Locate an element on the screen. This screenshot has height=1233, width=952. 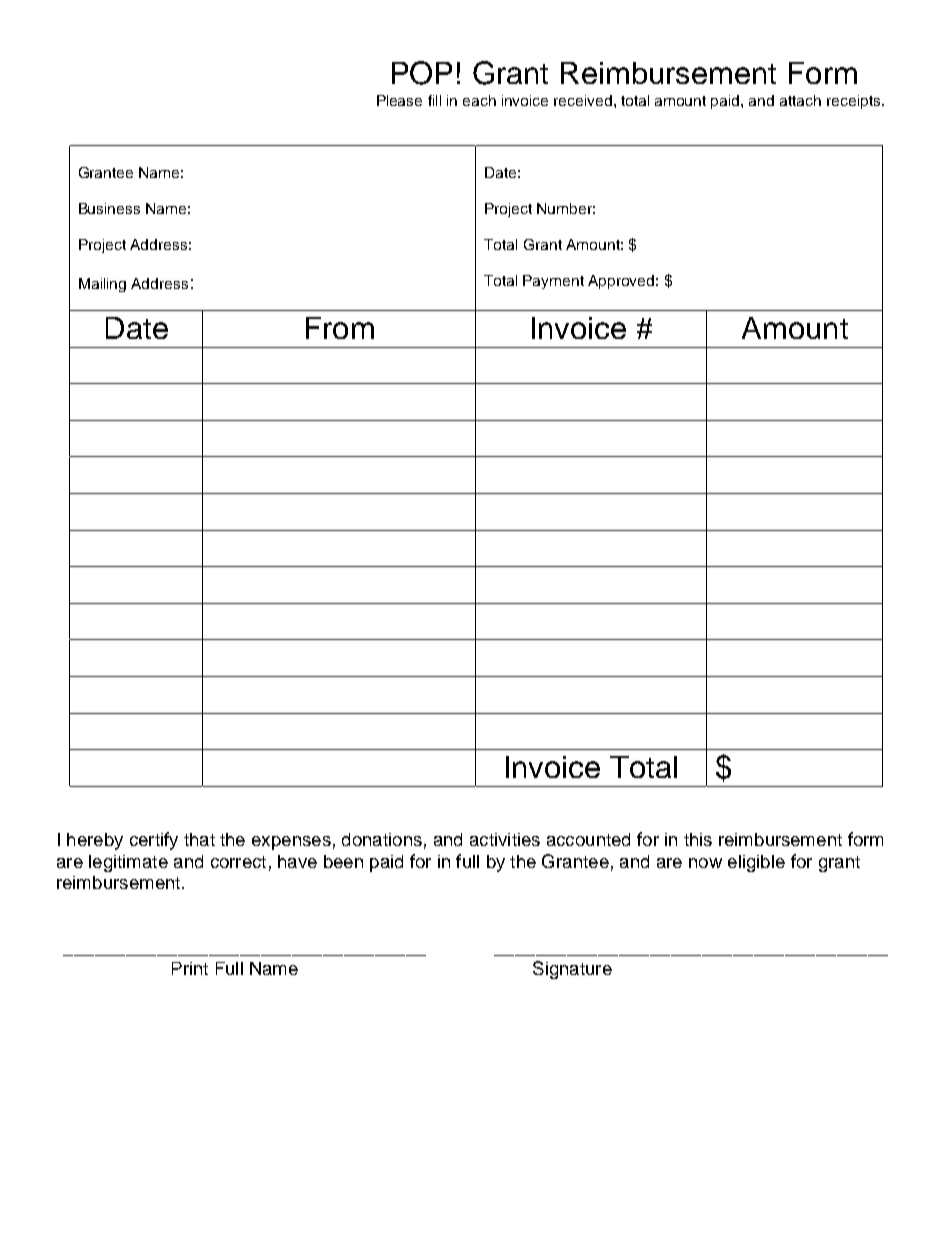
attach is located at coordinates (800, 100).
